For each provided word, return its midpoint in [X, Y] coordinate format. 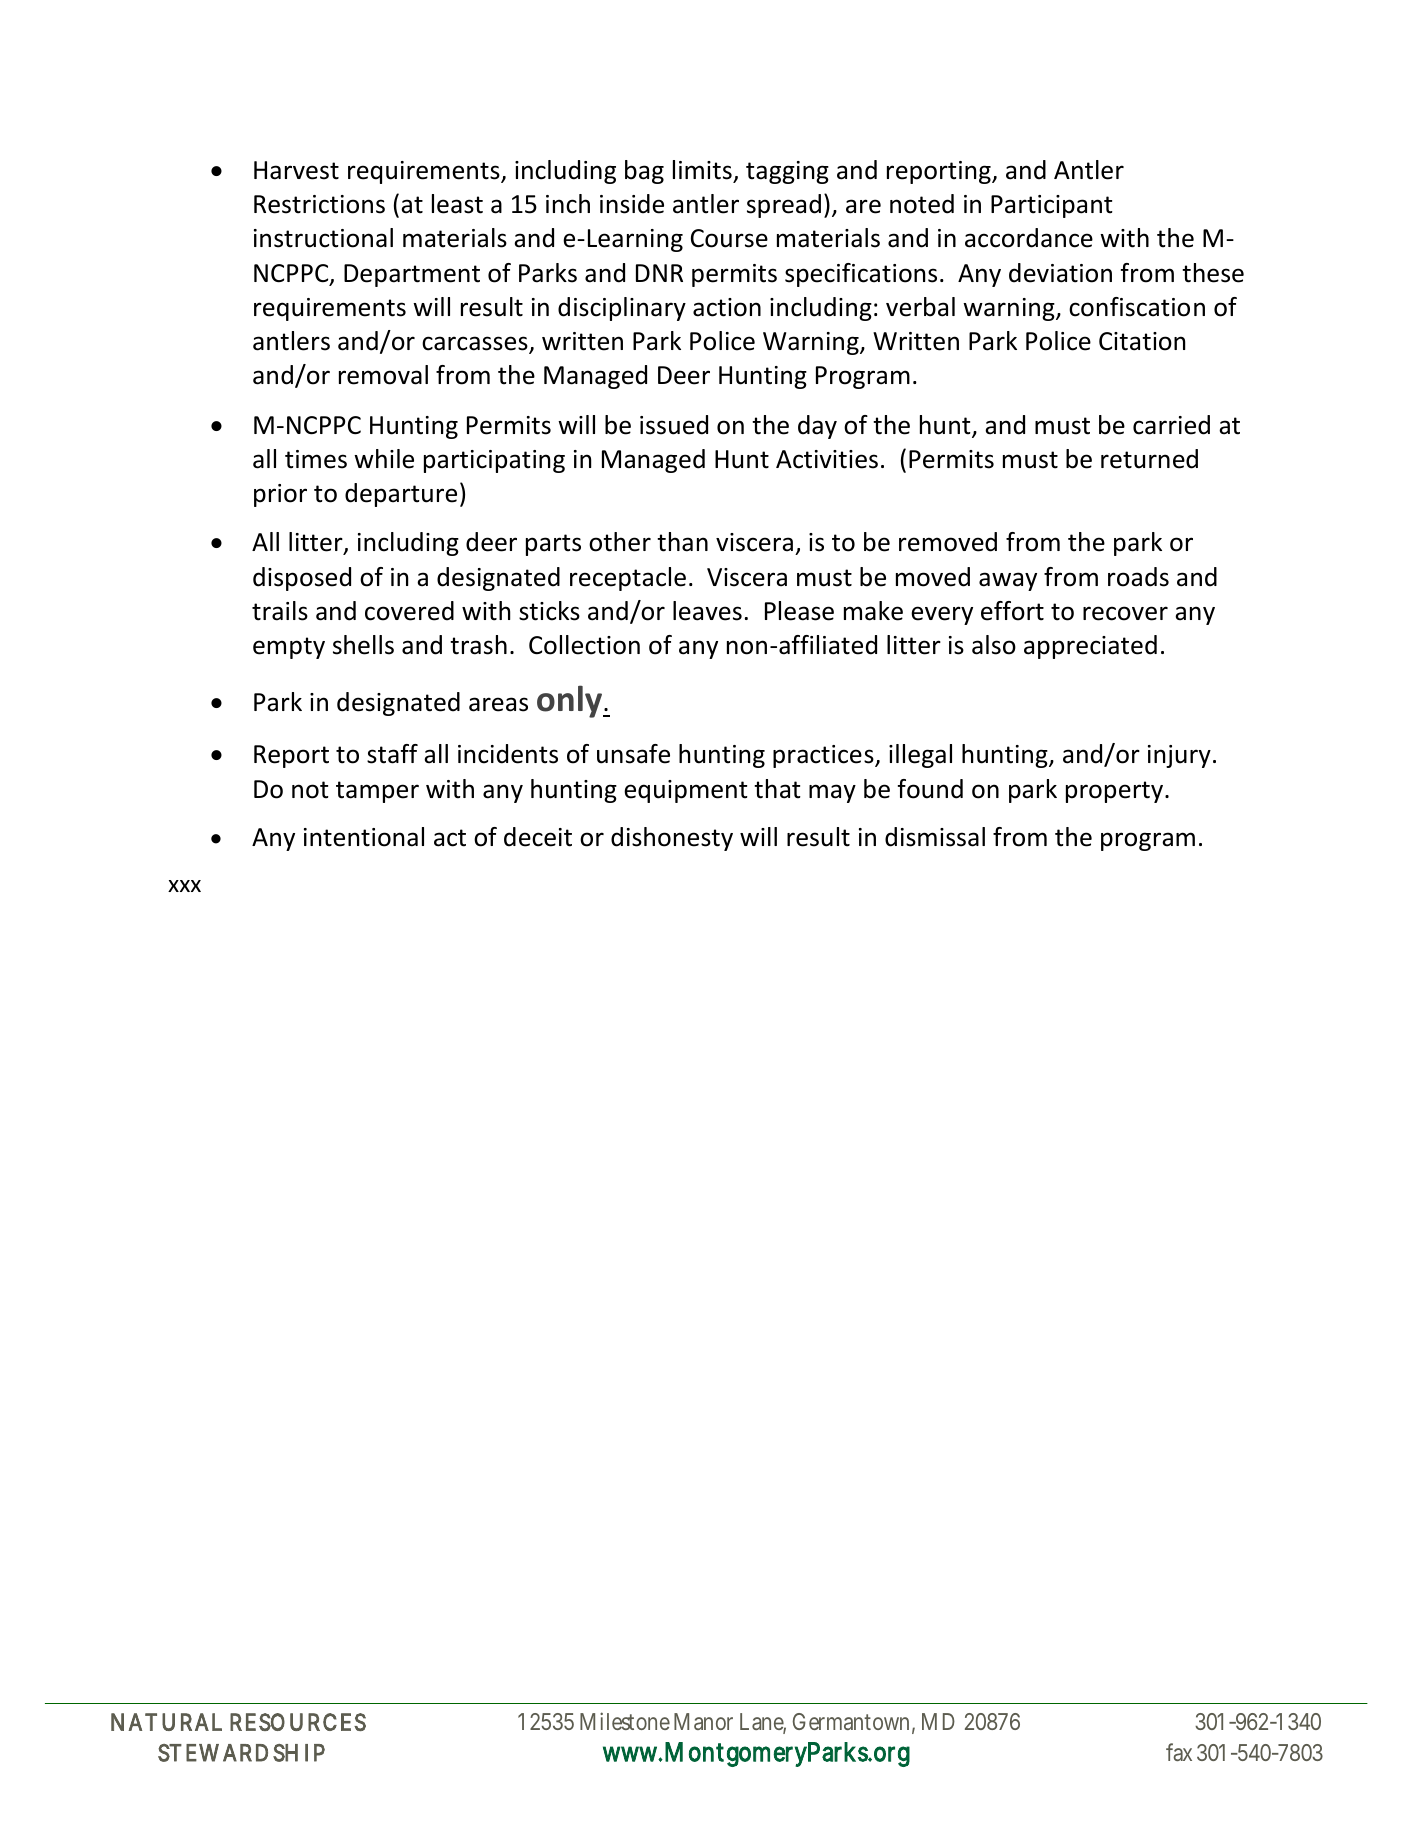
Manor [703, 1721]
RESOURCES [298, 1722]
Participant [1052, 206]
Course [729, 238]
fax [1179, 1752]
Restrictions [319, 204]
